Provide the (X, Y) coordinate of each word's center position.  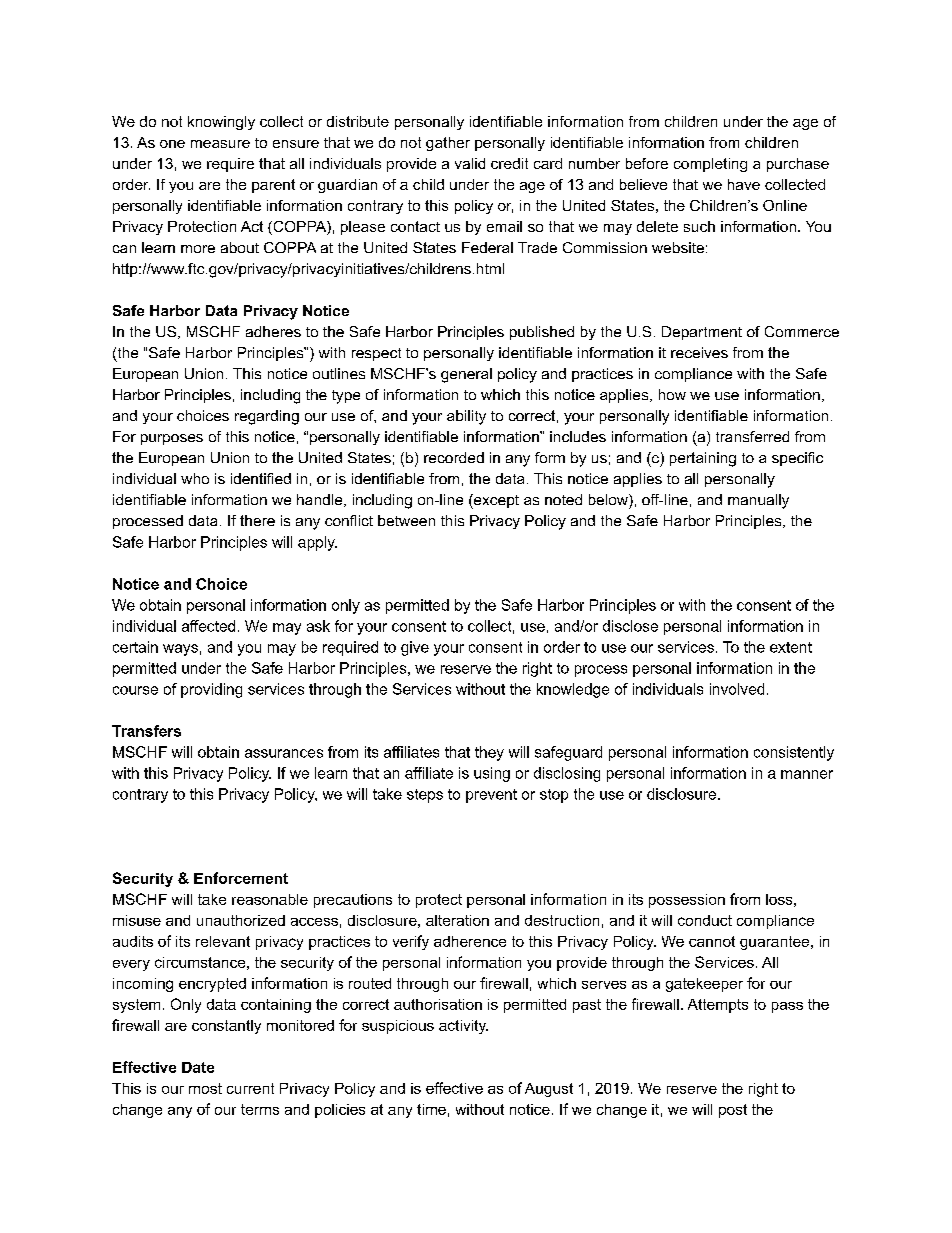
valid (470, 163)
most (205, 1088)
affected (208, 626)
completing (710, 165)
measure (220, 144)
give (415, 648)
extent (791, 647)
